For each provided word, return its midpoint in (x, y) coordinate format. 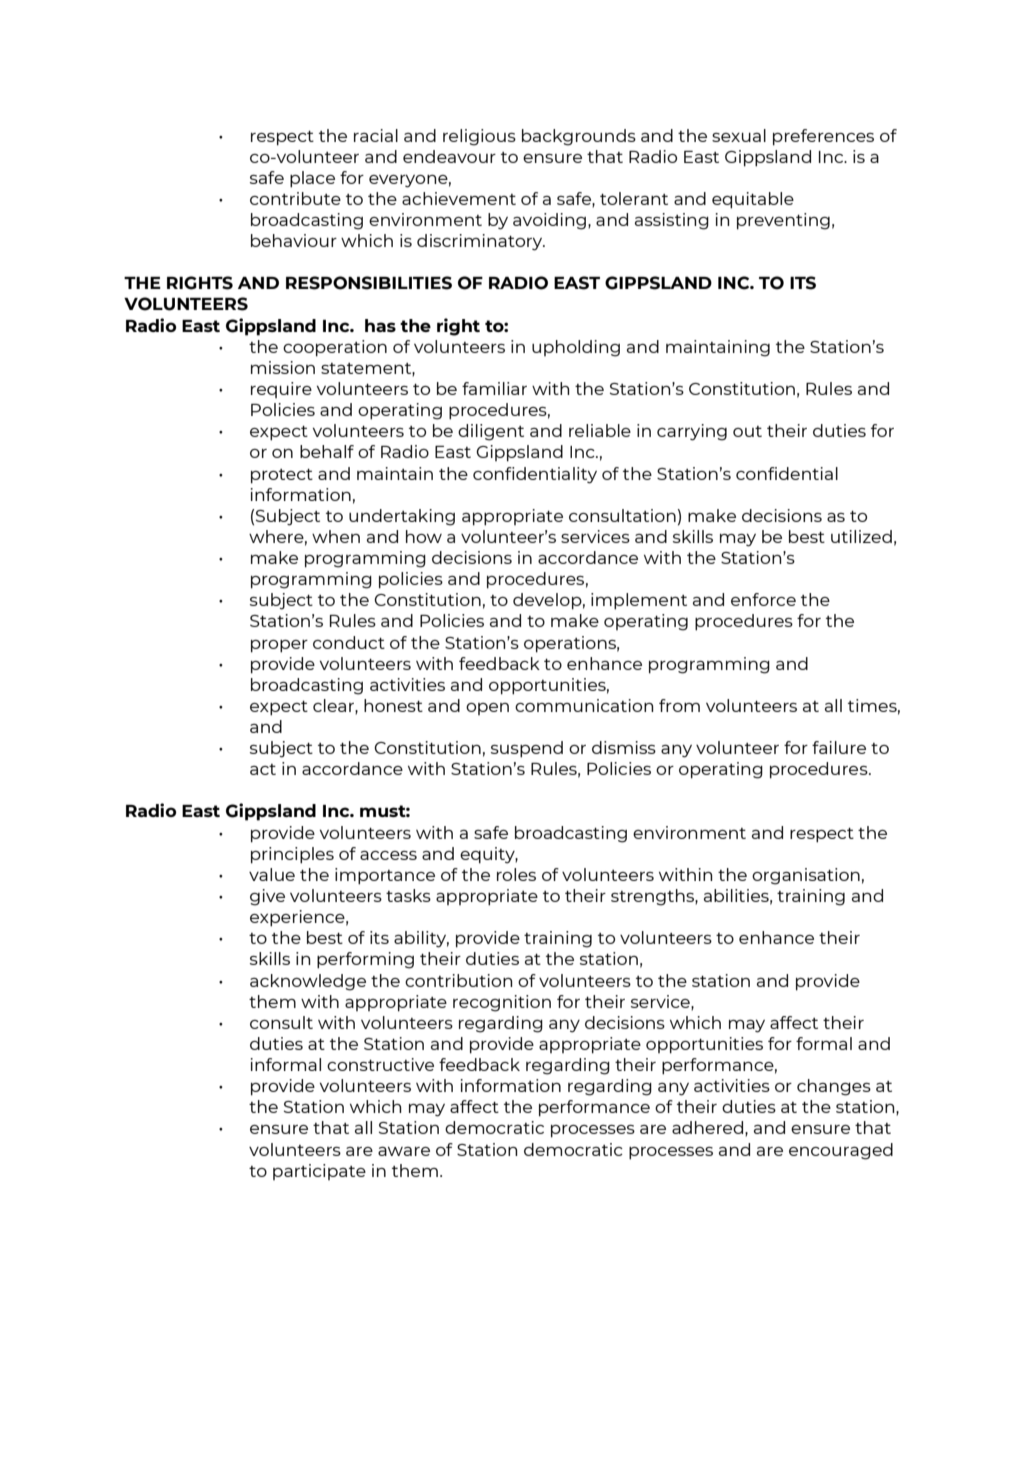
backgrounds (579, 137)
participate (319, 1172)
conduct (349, 642)
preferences (823, 137)
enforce (763, 599)
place (312, 179)
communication (584, 705)
